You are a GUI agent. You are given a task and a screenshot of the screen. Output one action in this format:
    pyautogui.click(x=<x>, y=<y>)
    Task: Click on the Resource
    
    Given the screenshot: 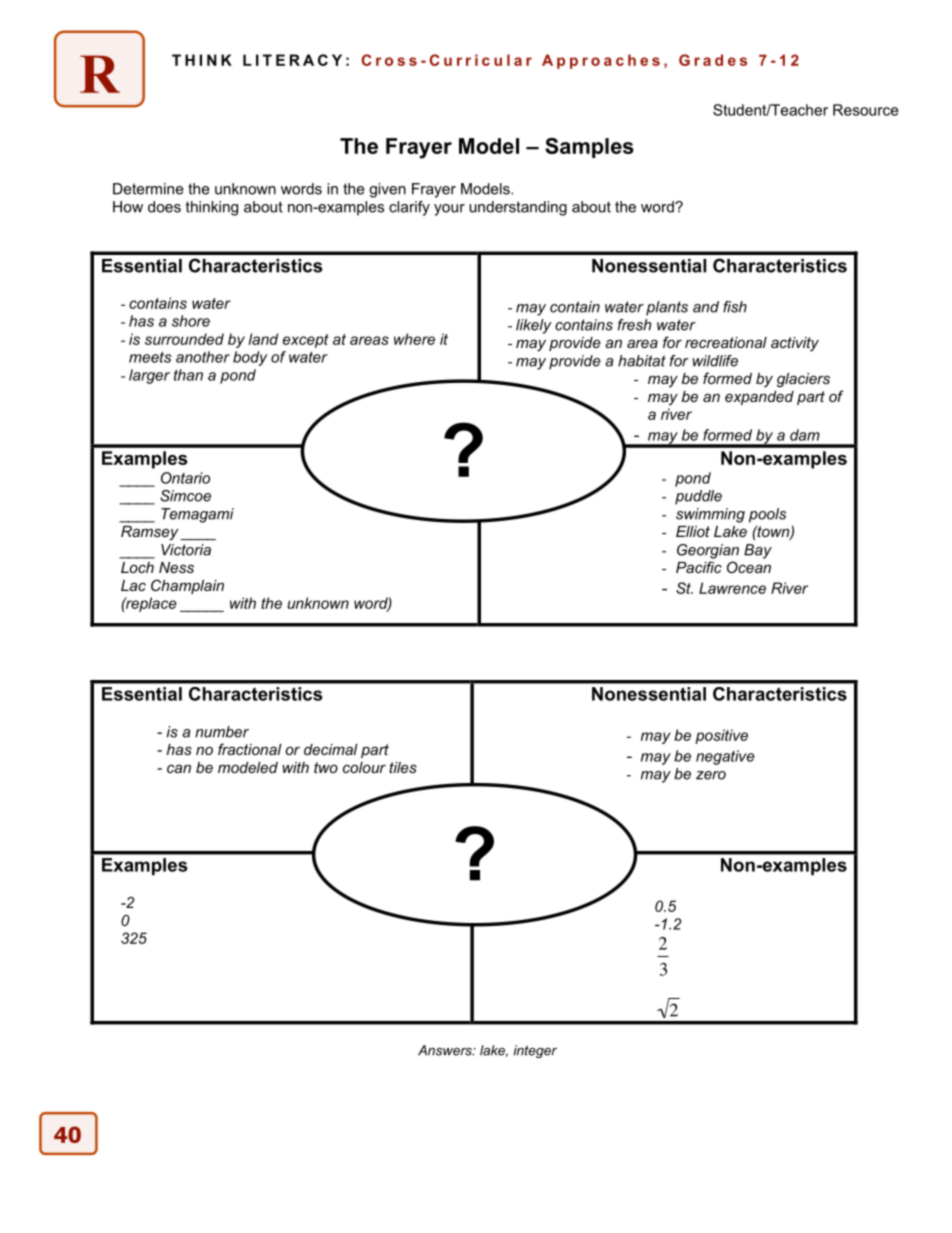 What is the action you would take?
    pyautogui.click(x=866, y=110)
